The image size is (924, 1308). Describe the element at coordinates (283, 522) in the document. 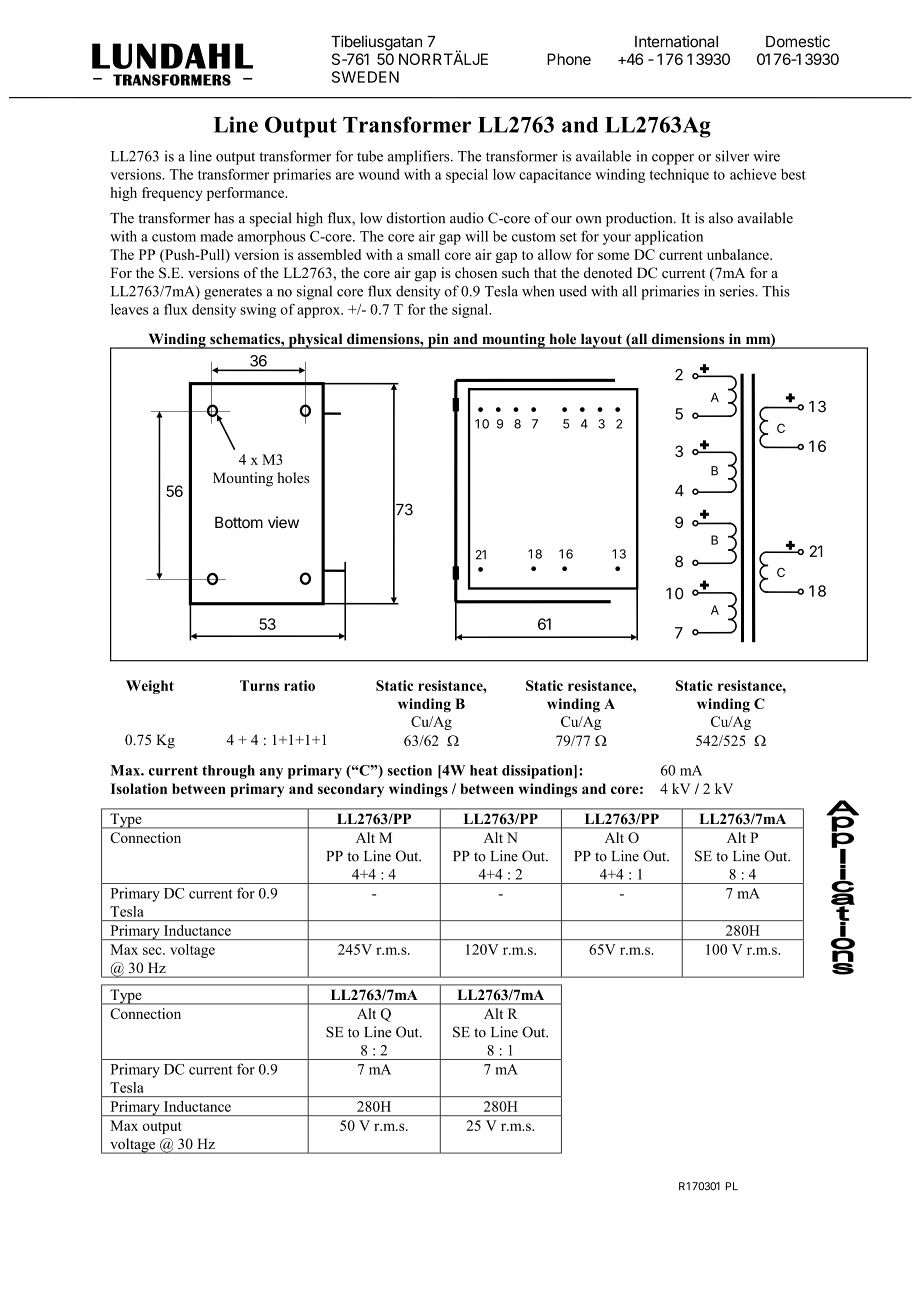

I see `view` at that location.
